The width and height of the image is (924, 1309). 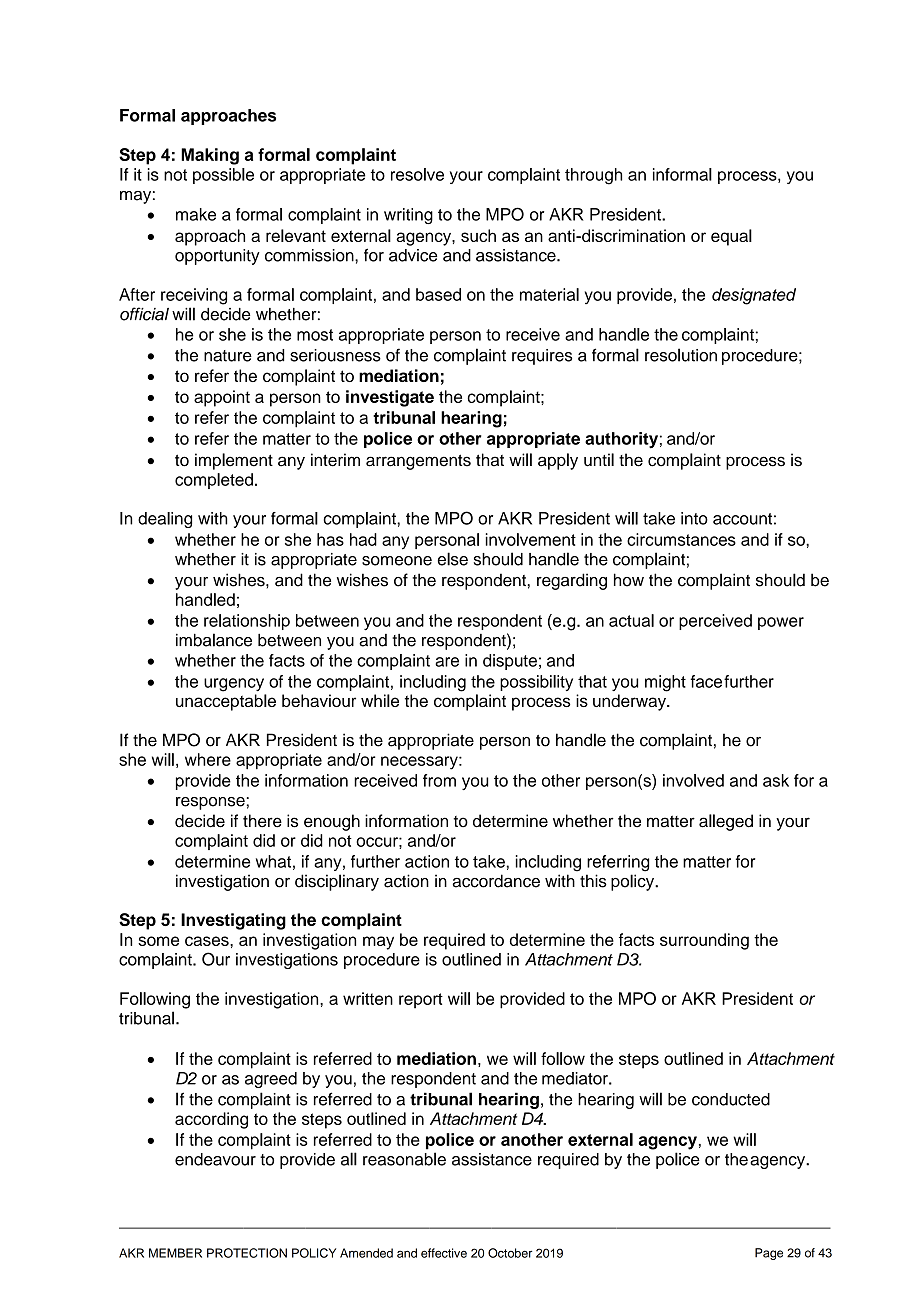 What do you see at coordinates (226, 702) in the image?
I see `unacceptable` at bounding box center [226, 702].
